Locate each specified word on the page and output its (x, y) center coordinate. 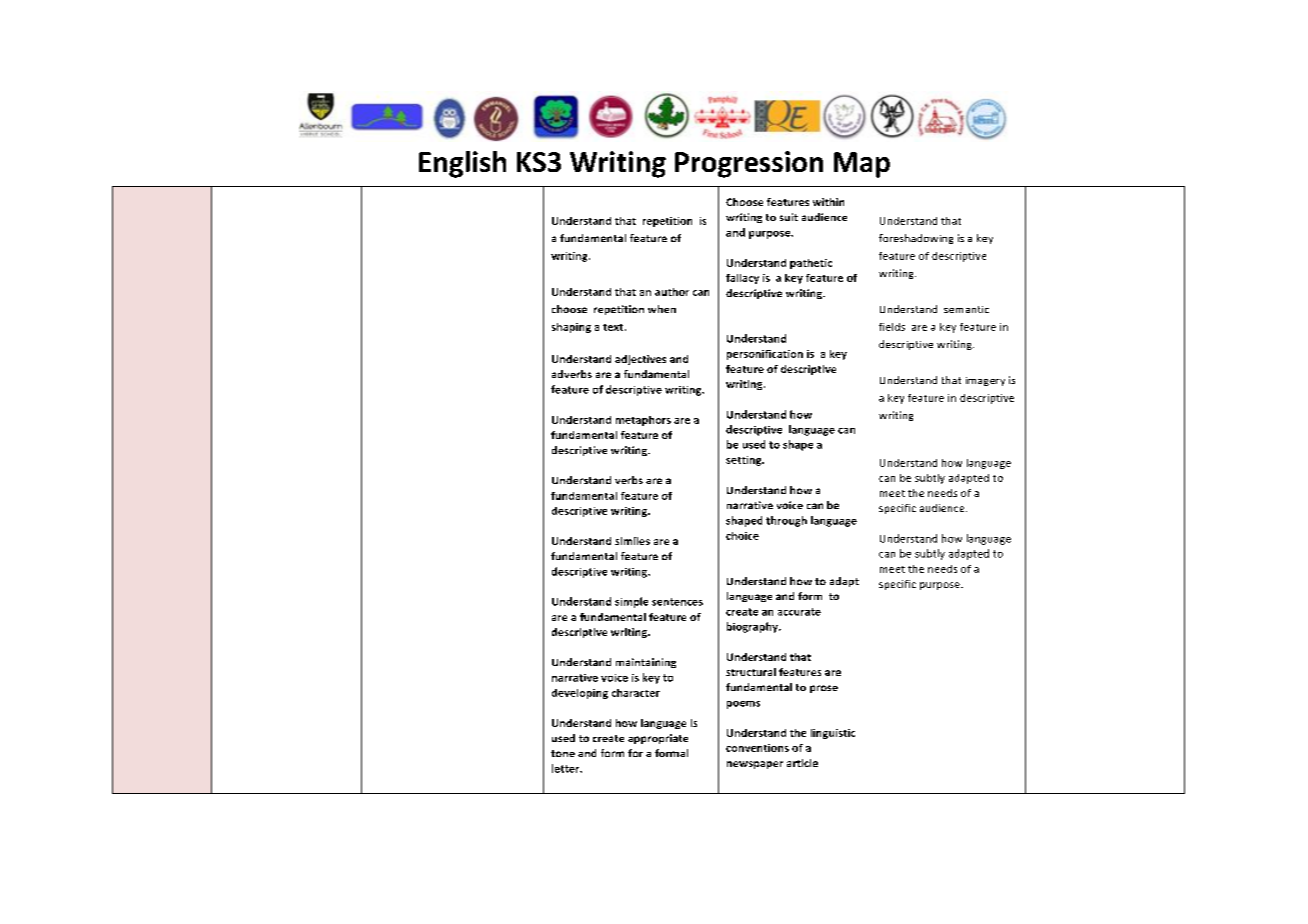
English (462, 164)
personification (765, 355)
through (786, 521)
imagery (985, 381)
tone (563, 753)
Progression (749, 164)
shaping (571, 328)
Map (862, 165)
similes (632, 541)
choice (742, 536)
